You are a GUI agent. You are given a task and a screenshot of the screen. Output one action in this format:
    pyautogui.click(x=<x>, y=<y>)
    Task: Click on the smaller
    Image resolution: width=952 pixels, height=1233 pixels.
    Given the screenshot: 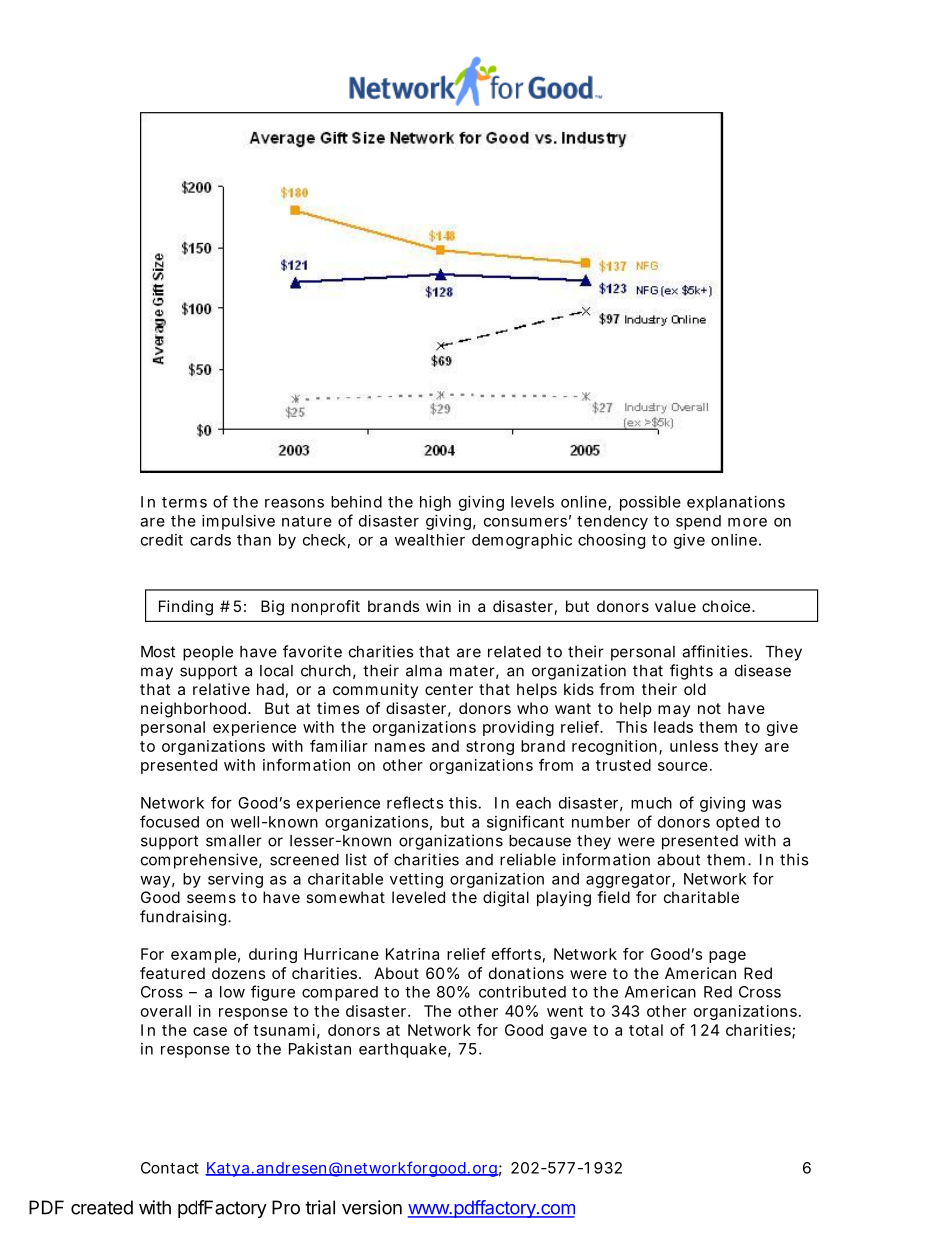 What is the action you would take?
    pyautogui.click(x=234, y=841)
